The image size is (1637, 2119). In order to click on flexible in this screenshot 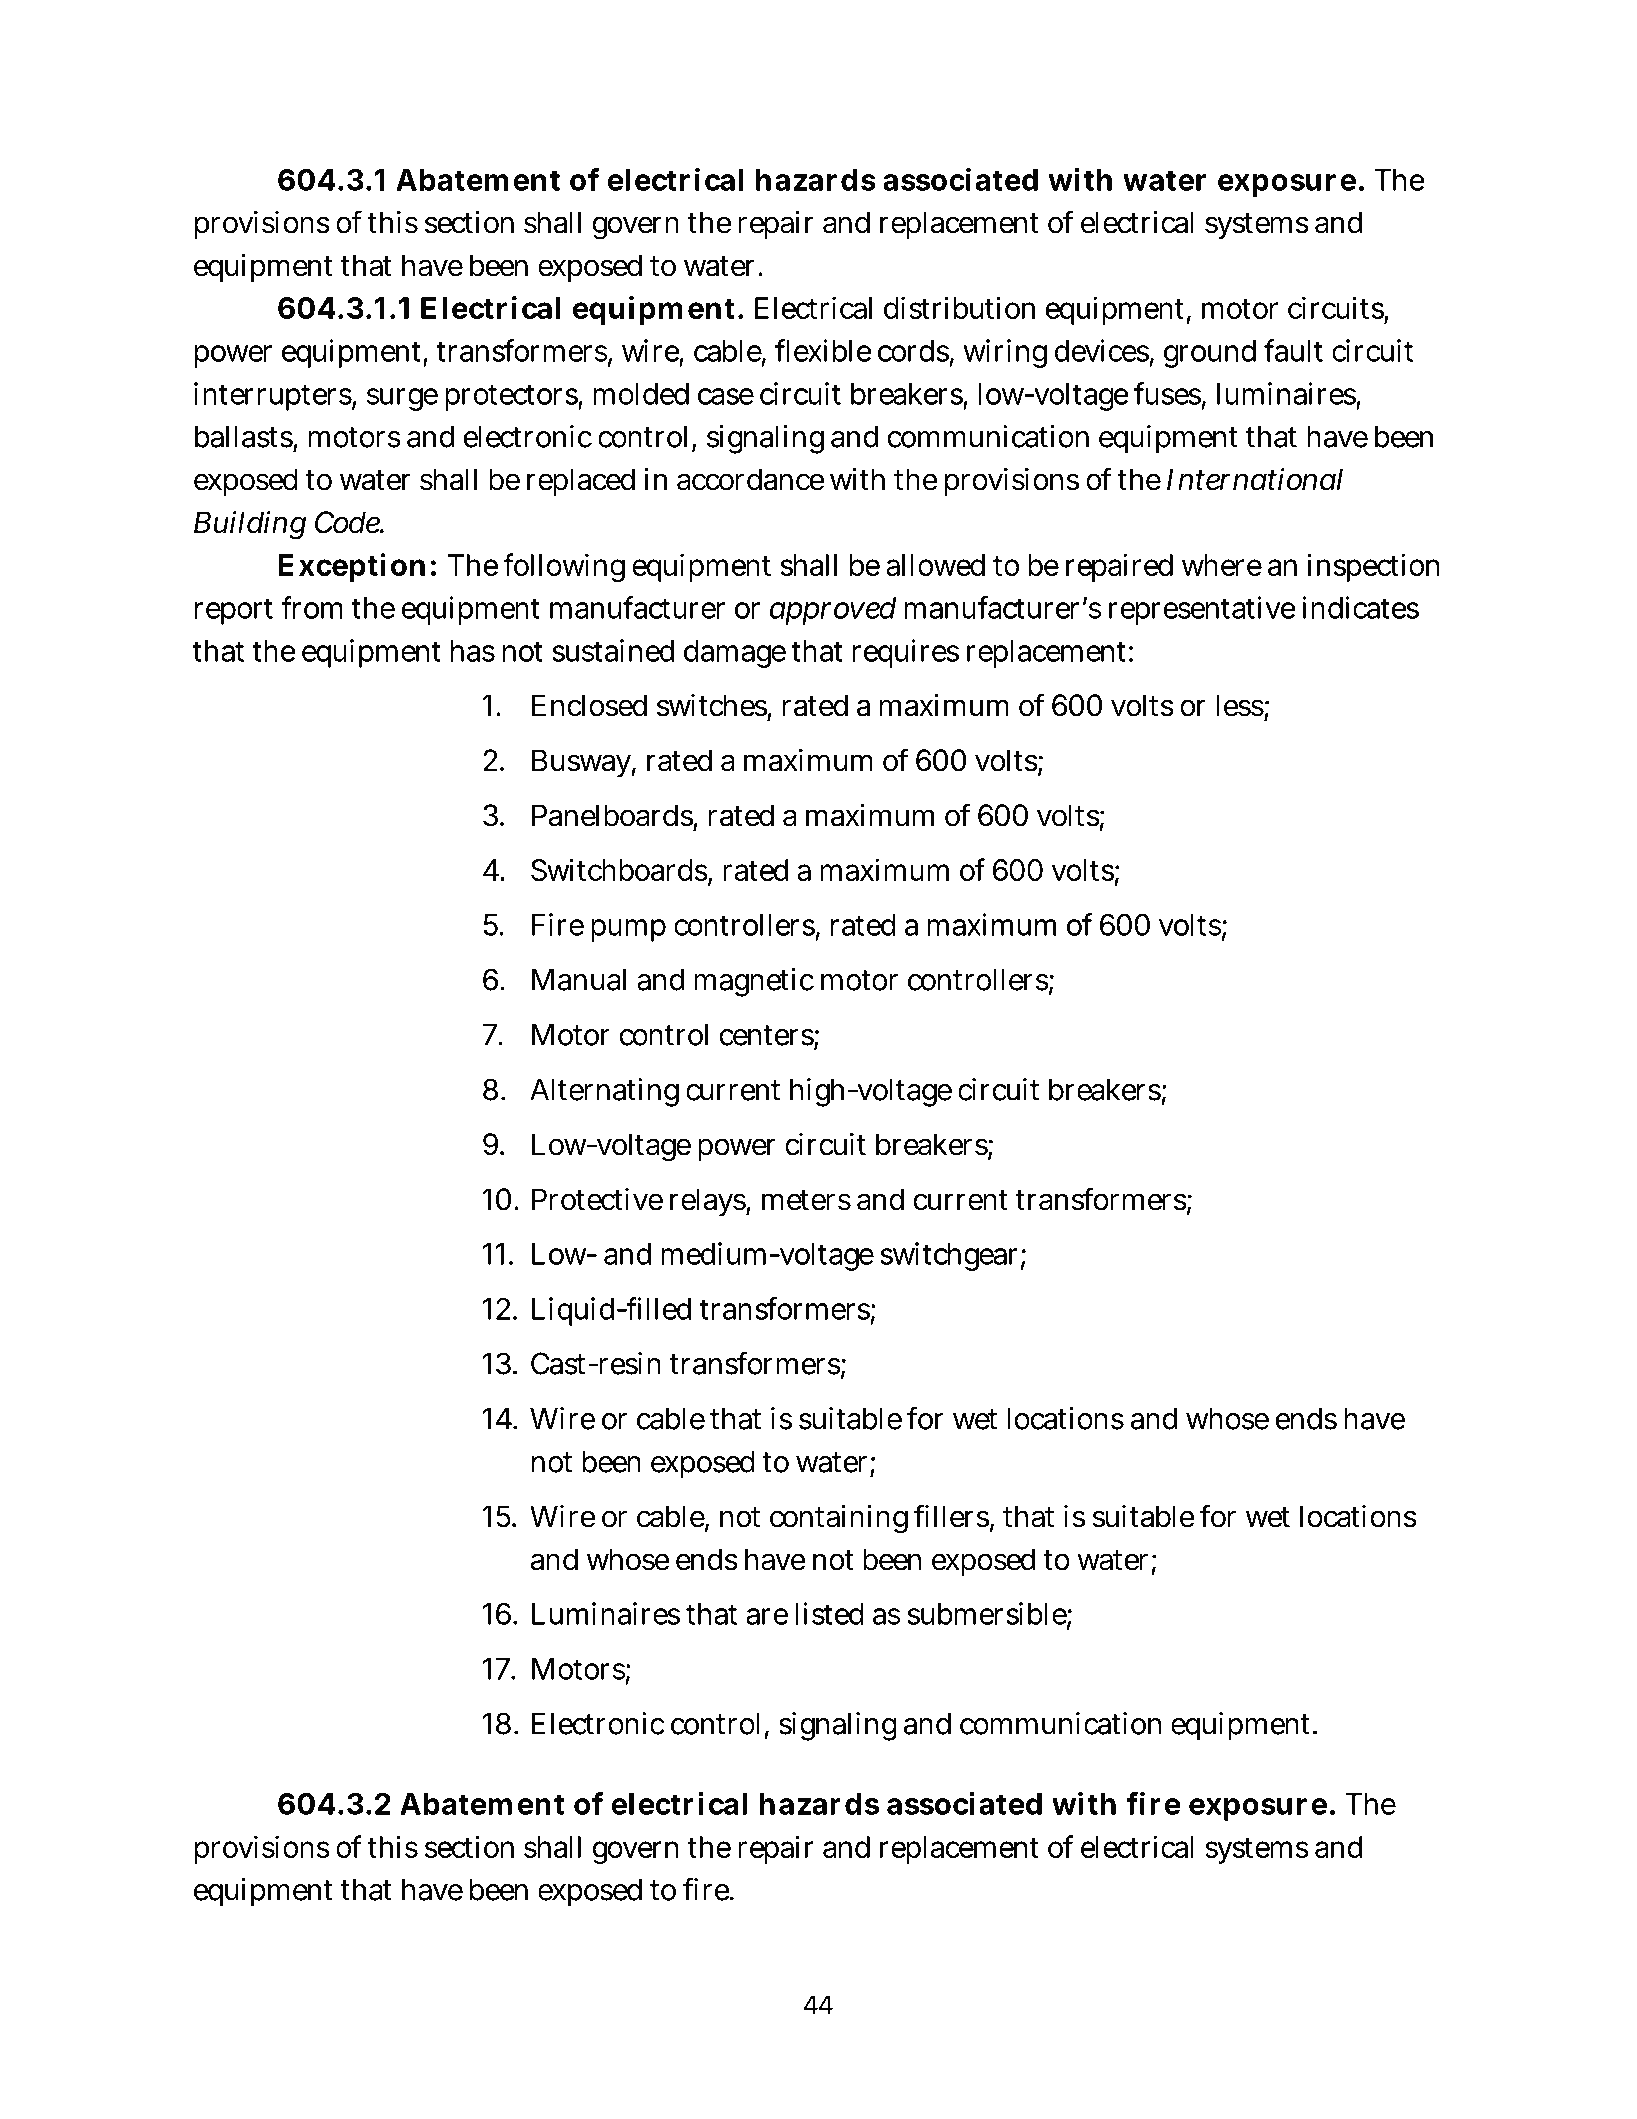, I will do `click(823, 350)`.
